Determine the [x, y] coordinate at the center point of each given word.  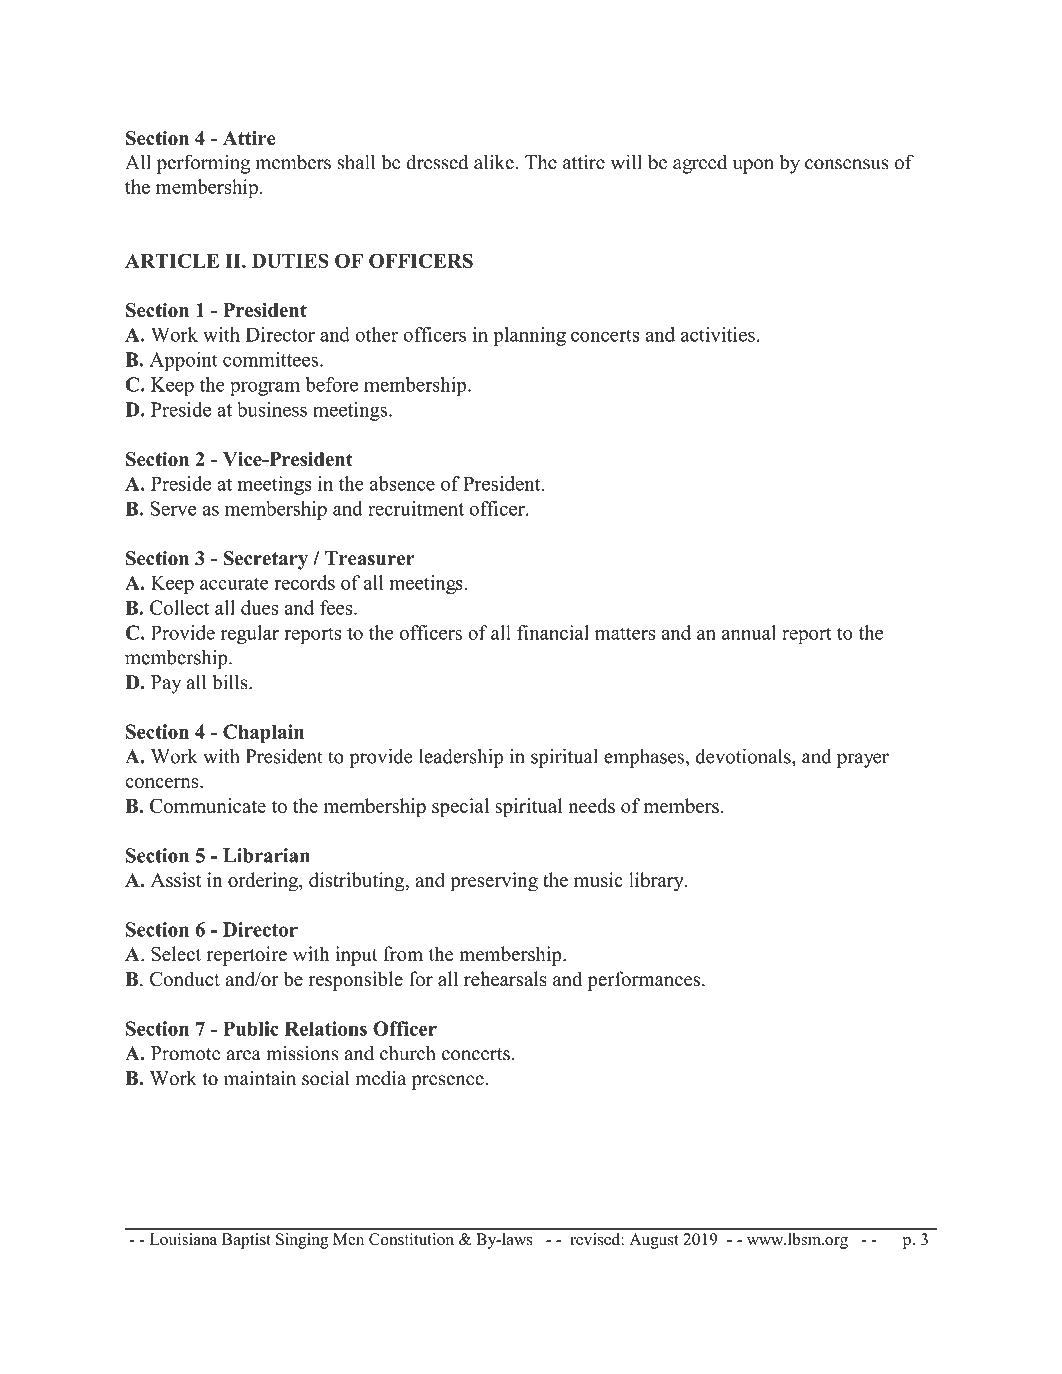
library [657, 882]
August [654, 1241]
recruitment [416, 508]
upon [753, 166]
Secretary [265, 560]
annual [749, 632]
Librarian [266, 855]
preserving [494, 882]
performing [203, 164]
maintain [260, 1078]
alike [495, 162]
